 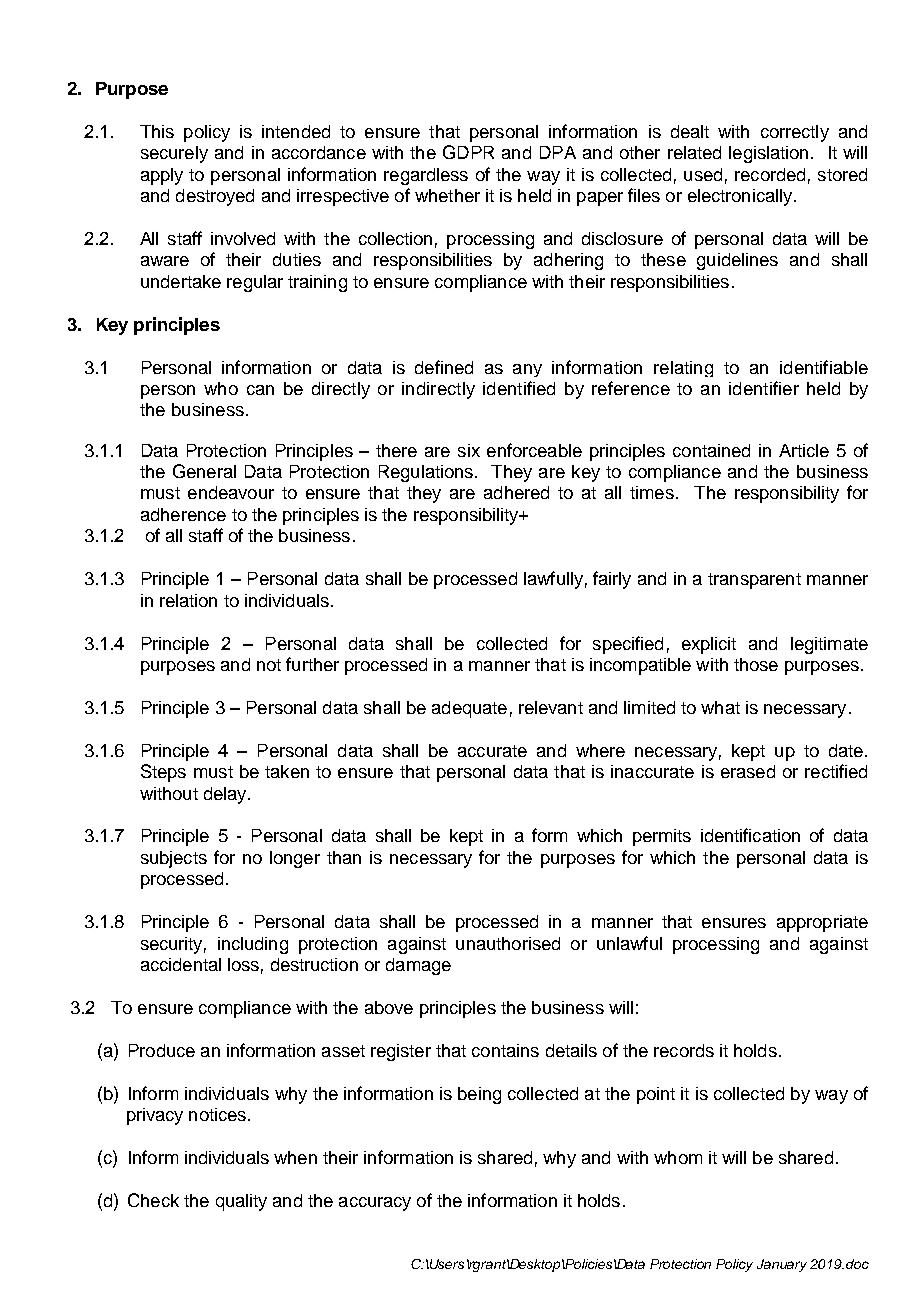 I want to click on January, so click(x=782, y=1265).
